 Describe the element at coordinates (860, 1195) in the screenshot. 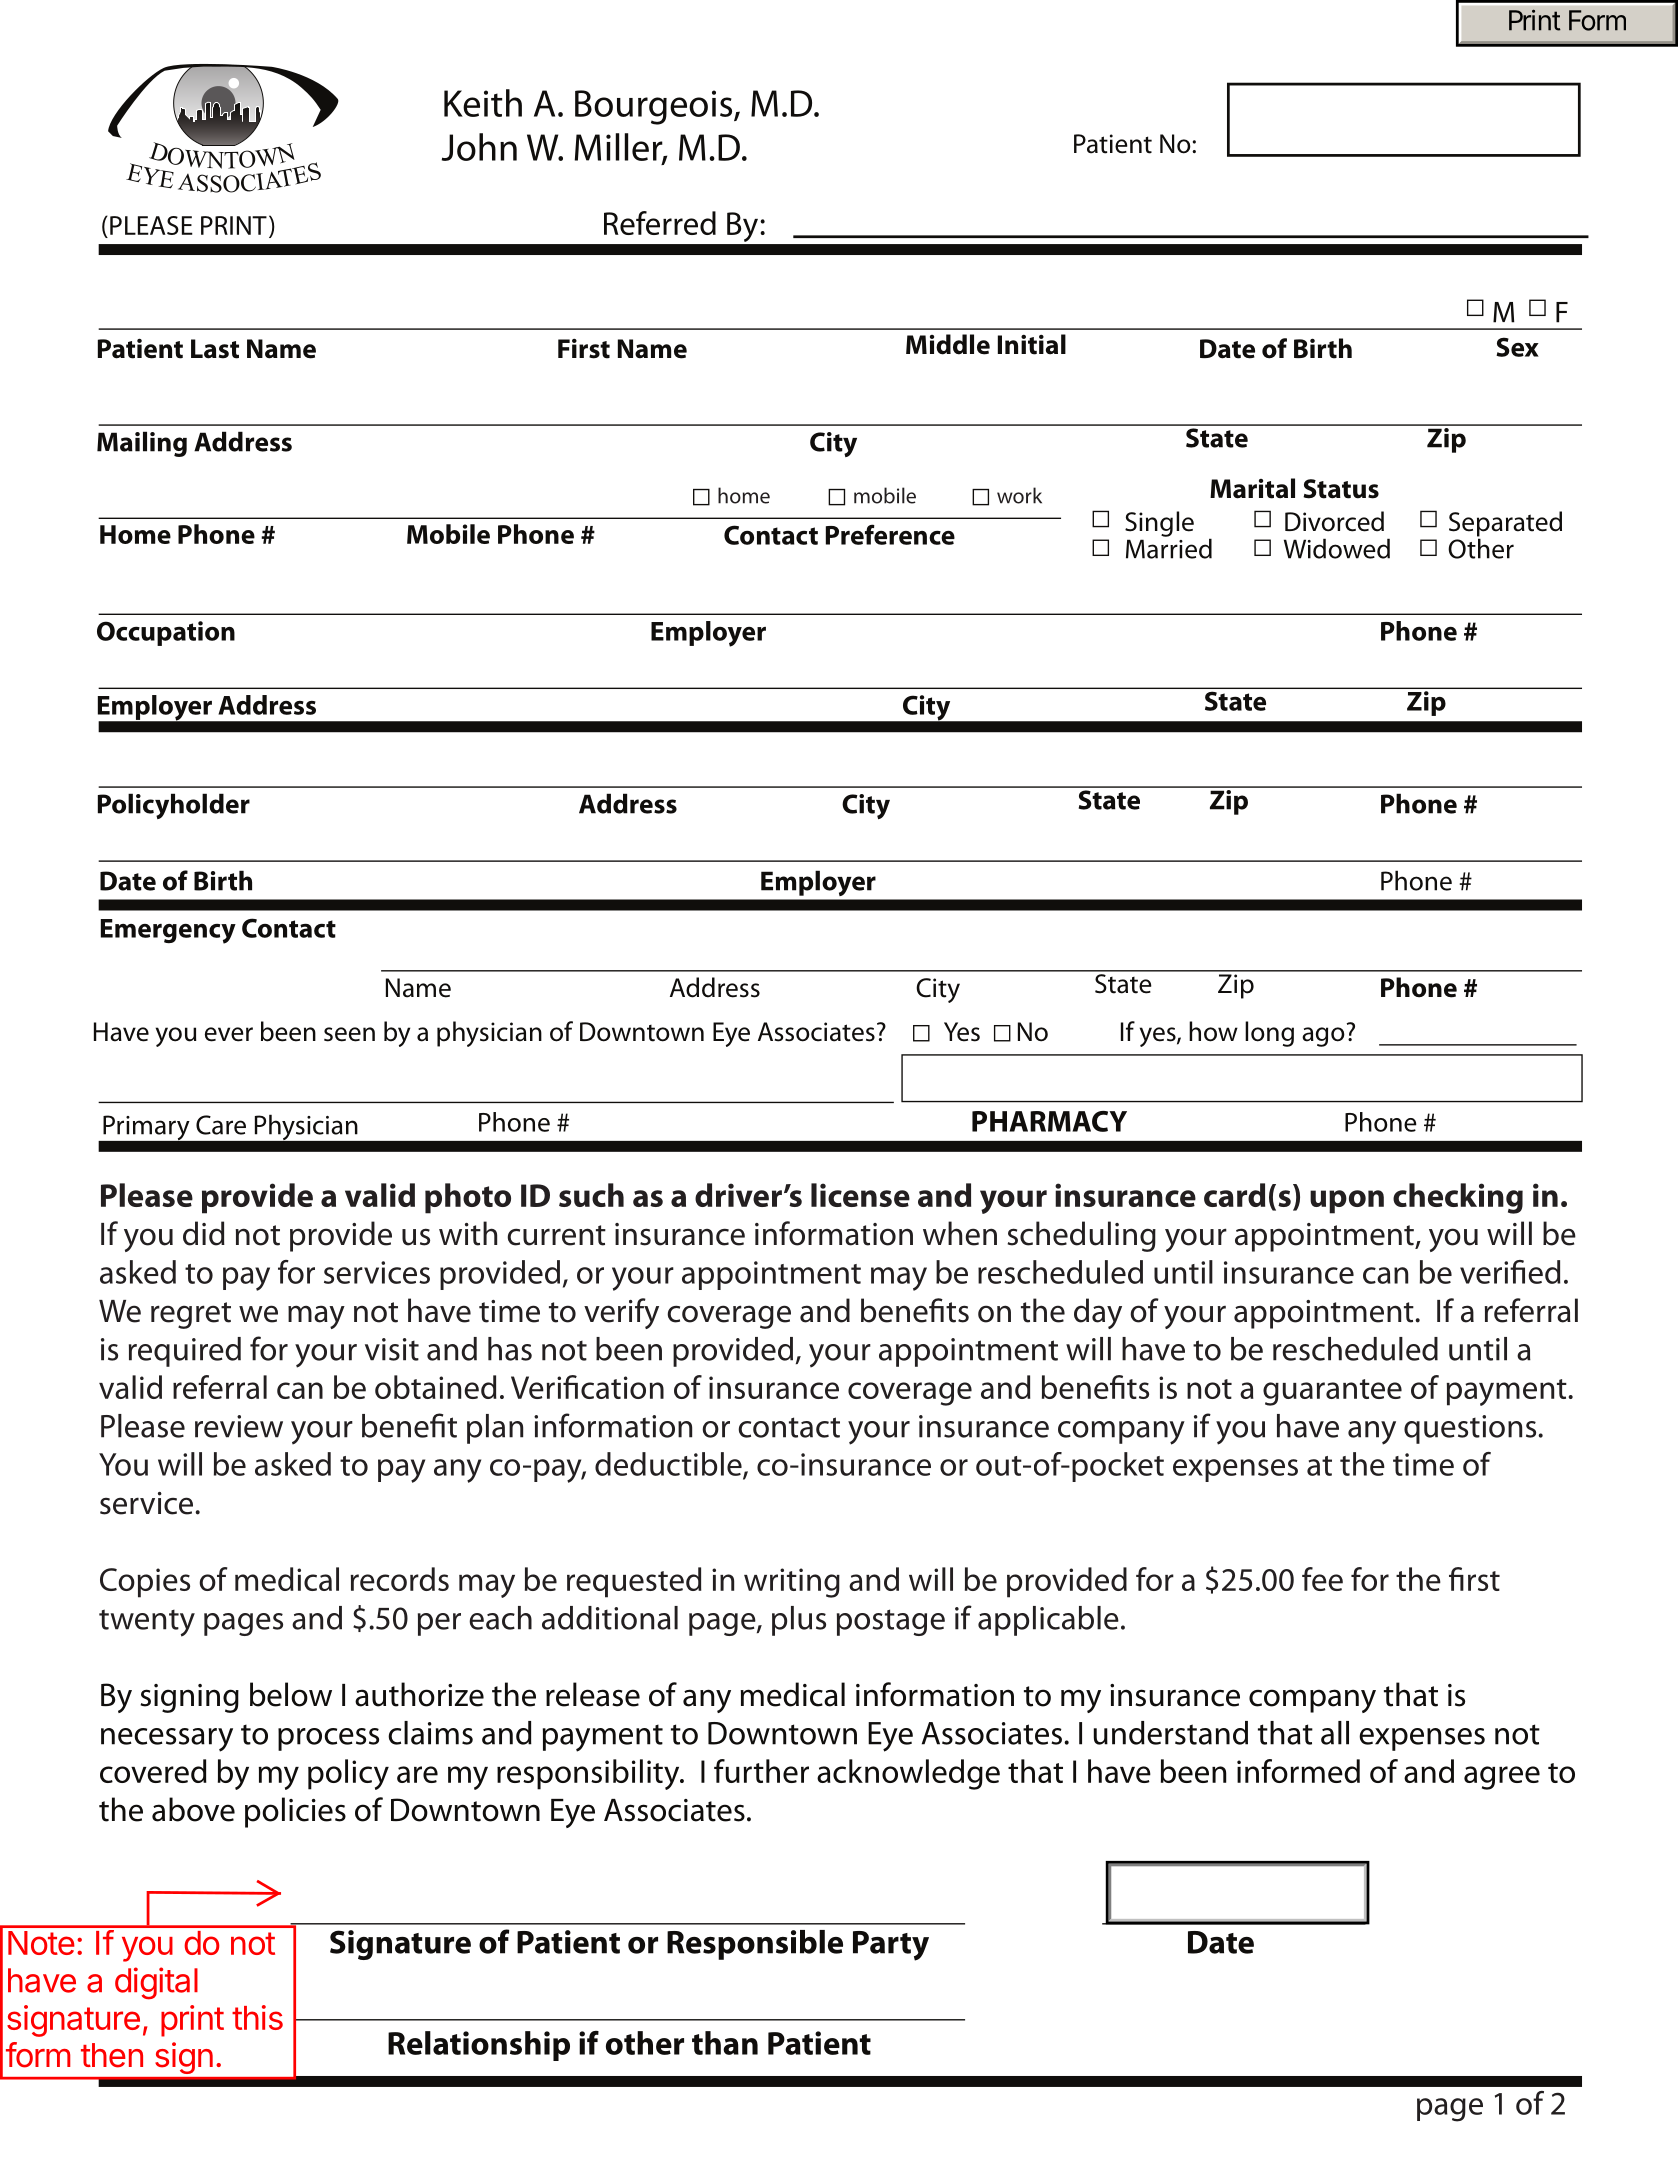

I see `license` at that location.
